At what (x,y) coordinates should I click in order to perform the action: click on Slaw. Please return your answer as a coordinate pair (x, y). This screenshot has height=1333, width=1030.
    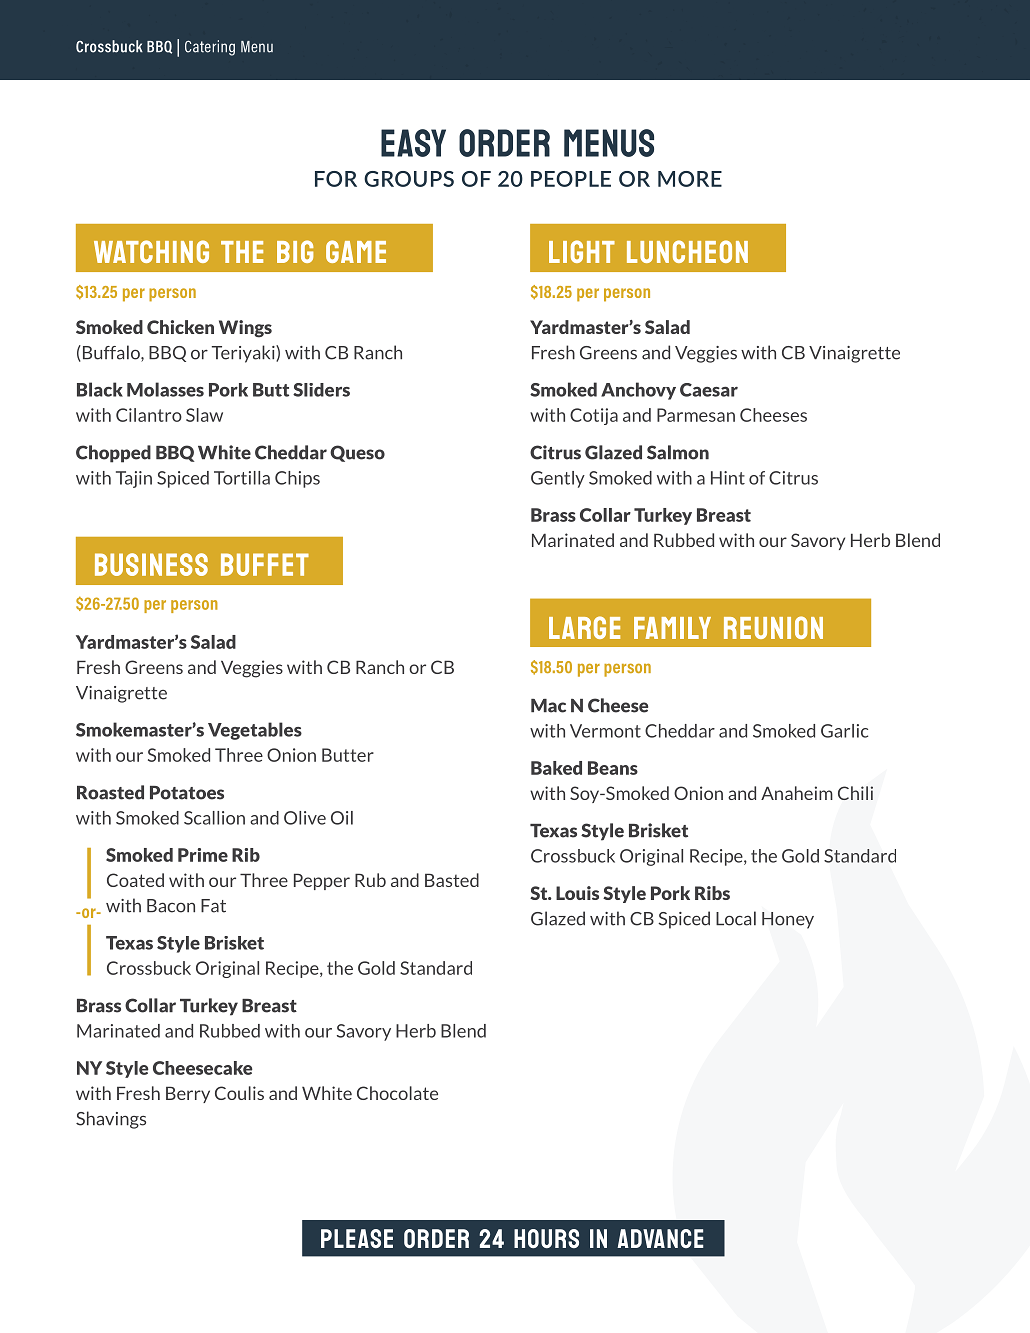
    Looking at the image, I should click on (204, 415).
